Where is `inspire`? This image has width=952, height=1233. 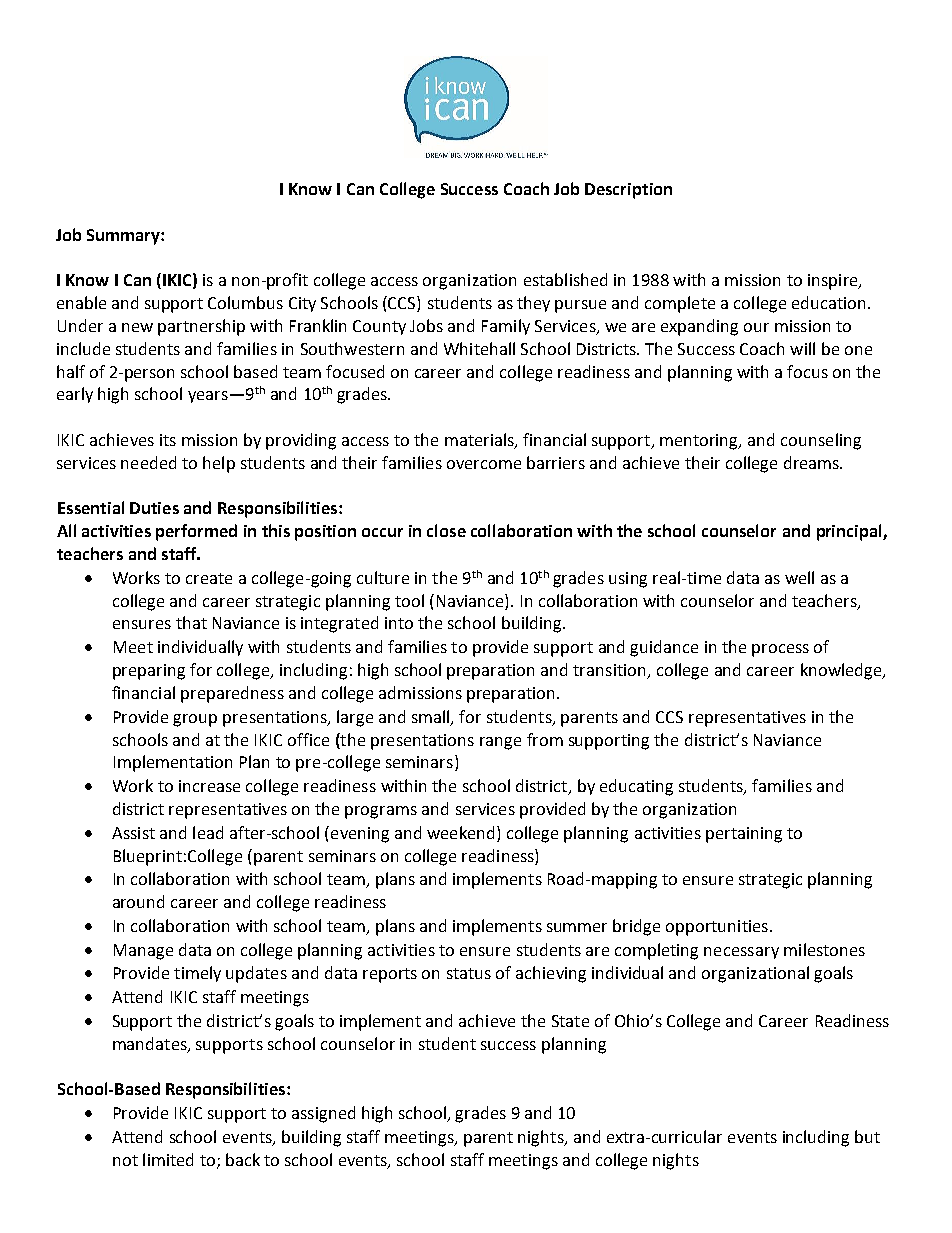 inspire is located at coordinates (834, 282).
